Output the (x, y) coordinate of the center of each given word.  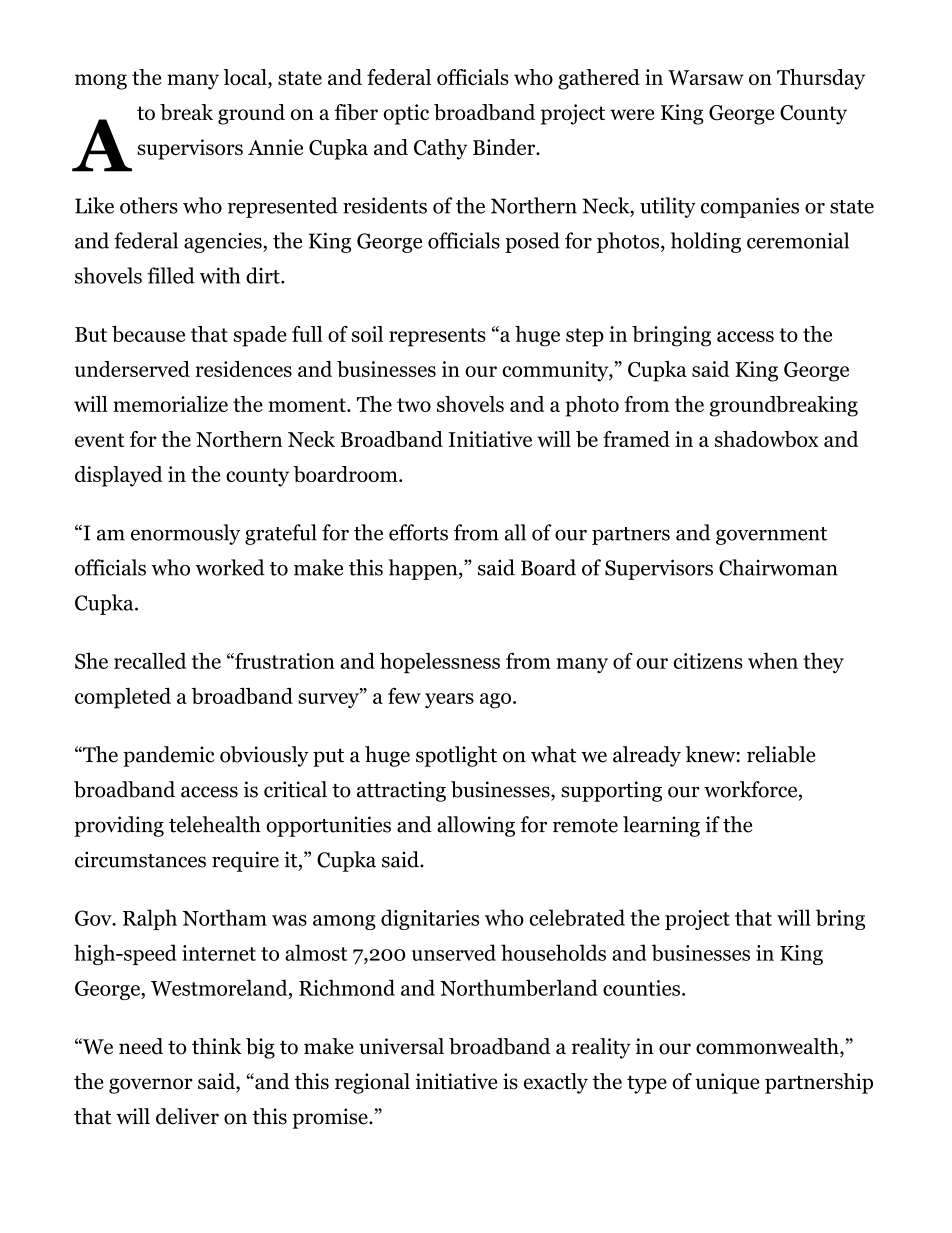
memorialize (170, 404)
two (414, 405)
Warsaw (706, 77)
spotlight (456, 756)
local (246, 78)
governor (151, 1086)
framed (636, 439)
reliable (781, 754)
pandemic (169, 756)
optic (406, 114)
